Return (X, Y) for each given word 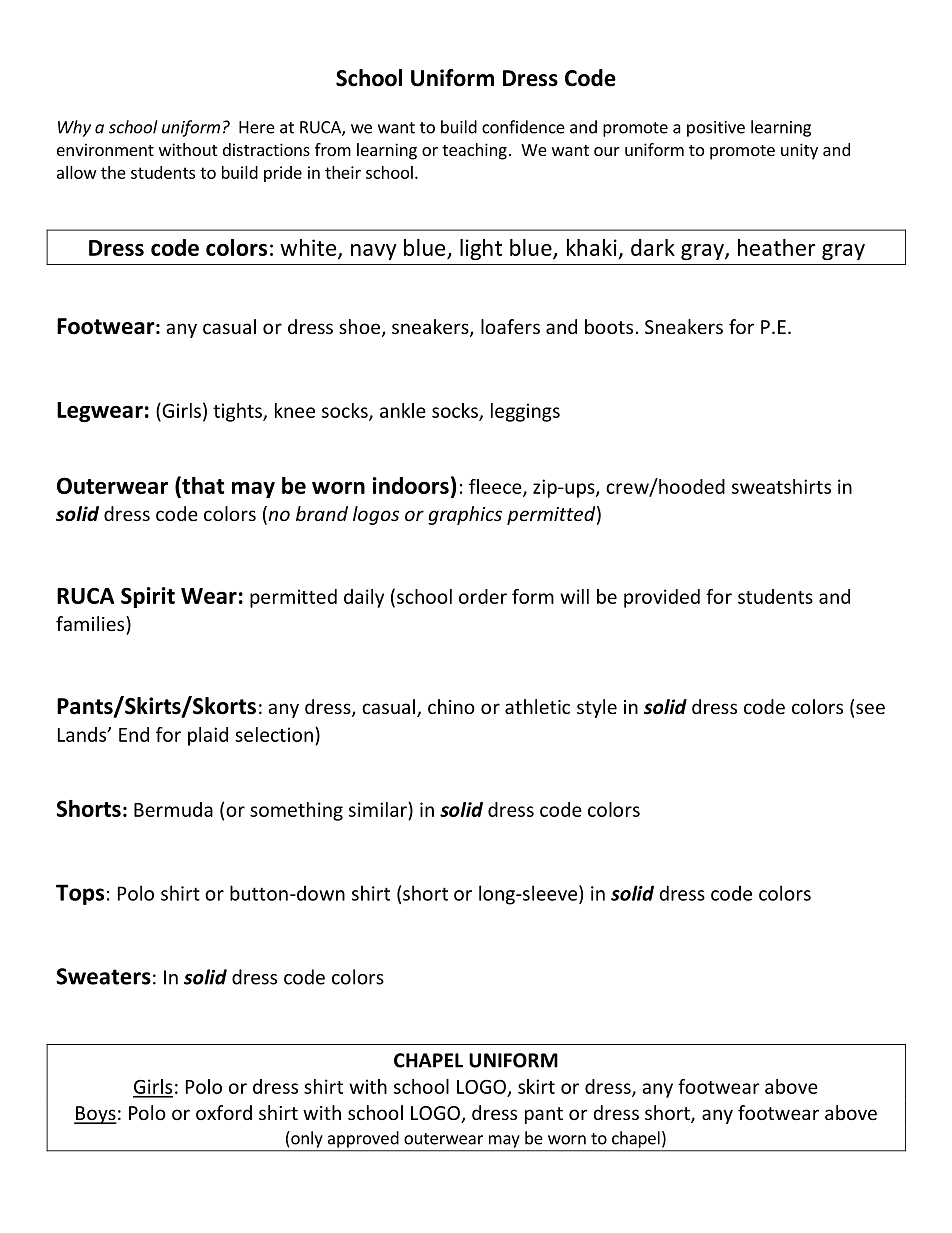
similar (379, 809)
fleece (496, 487)
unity (799, 151)
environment (105, 149)
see (870, 708)
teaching (474, 151)
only (306, 1139)
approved (363, 1139)
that (202, 485)
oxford (224, 1112)
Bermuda (173, 809)
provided (662, 598)
